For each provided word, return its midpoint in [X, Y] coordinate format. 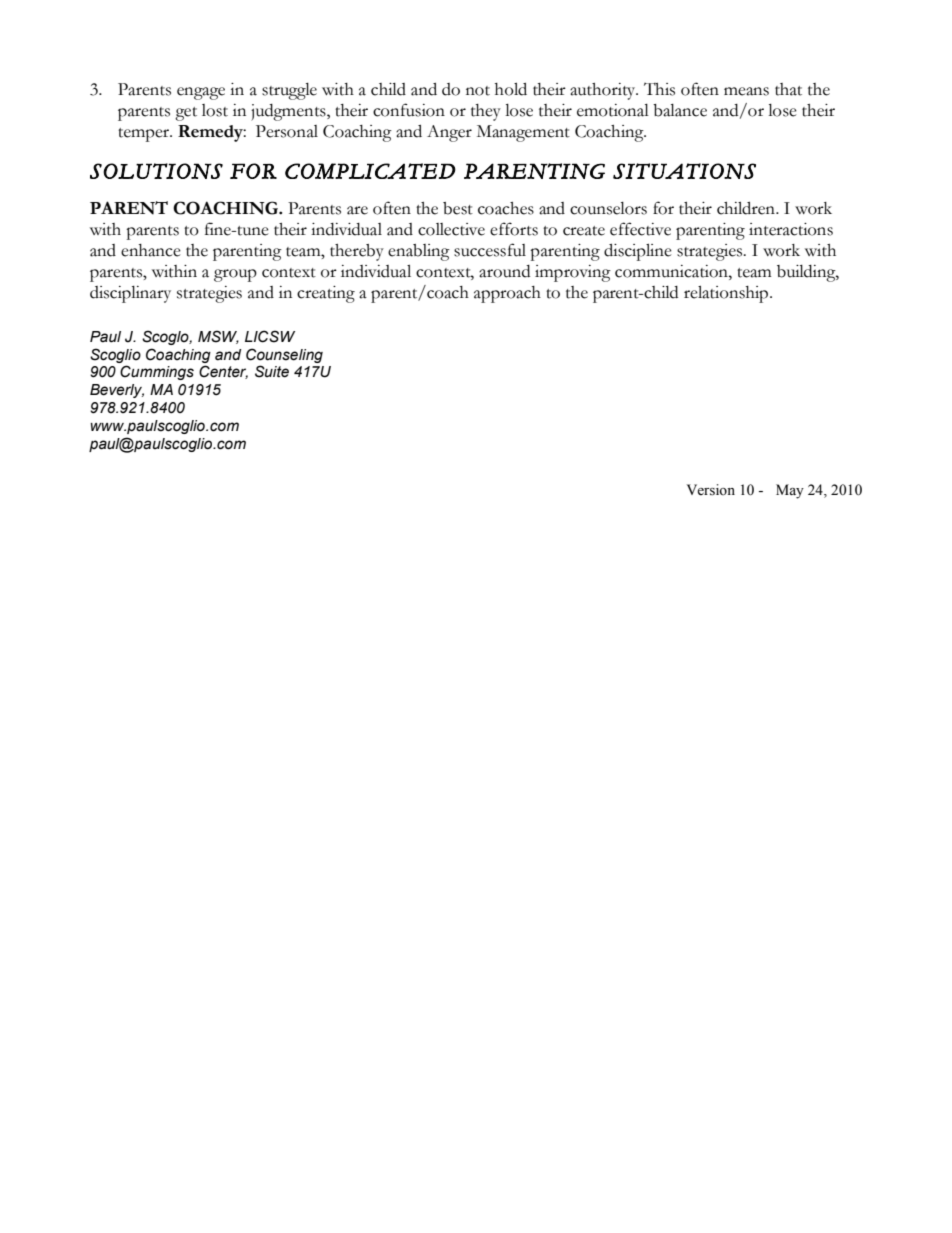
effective [640, 229]
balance [680, 110]
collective [451, 229]
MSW [218, 337]
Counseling [284, 355]
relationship [727, 294]
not [478, 91]
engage [201, 93]
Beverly [117, 391]
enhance [151, 250]
